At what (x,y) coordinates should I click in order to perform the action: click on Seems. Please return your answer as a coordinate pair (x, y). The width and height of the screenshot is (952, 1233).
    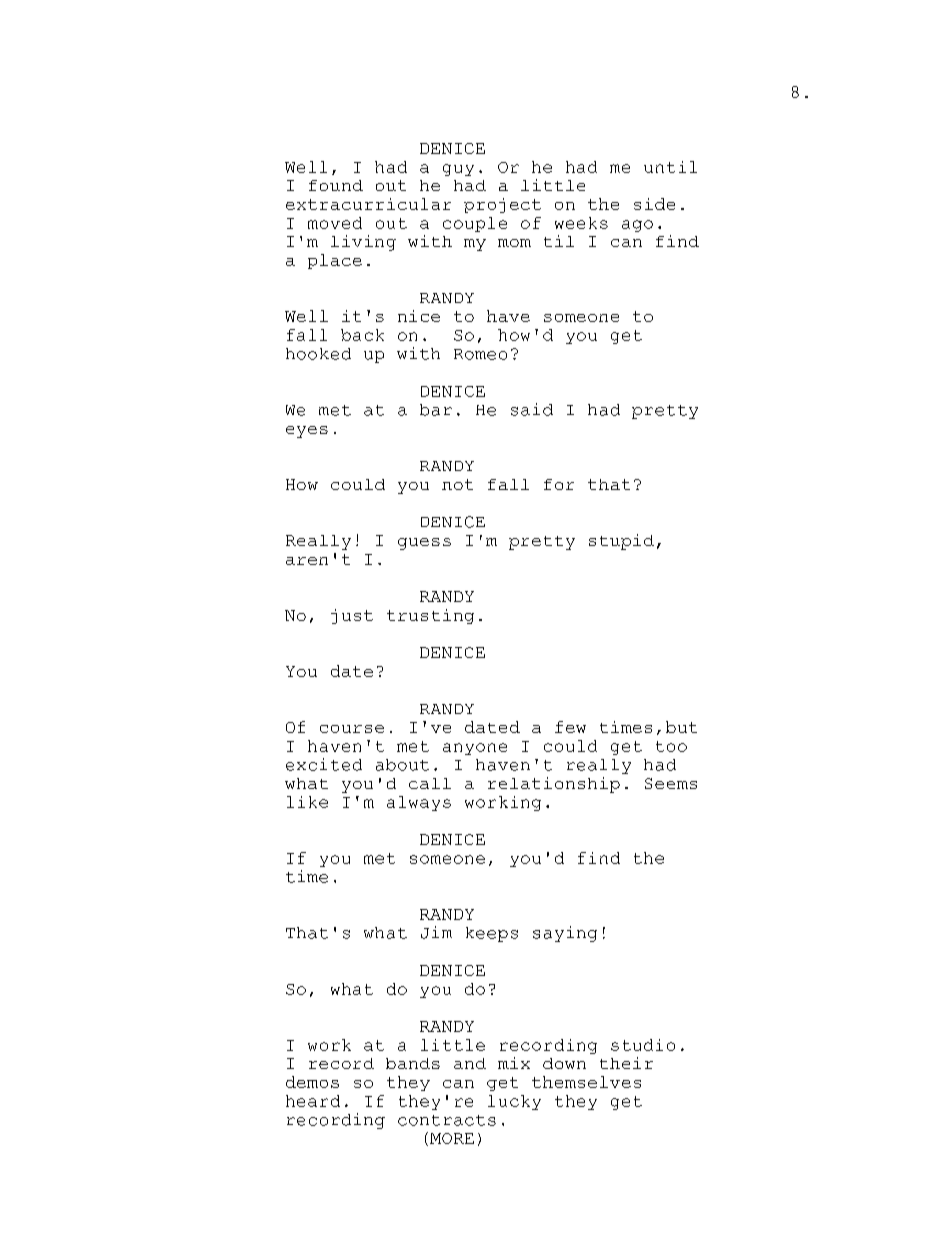
    Looking at the image, I should click on (671, 783).
